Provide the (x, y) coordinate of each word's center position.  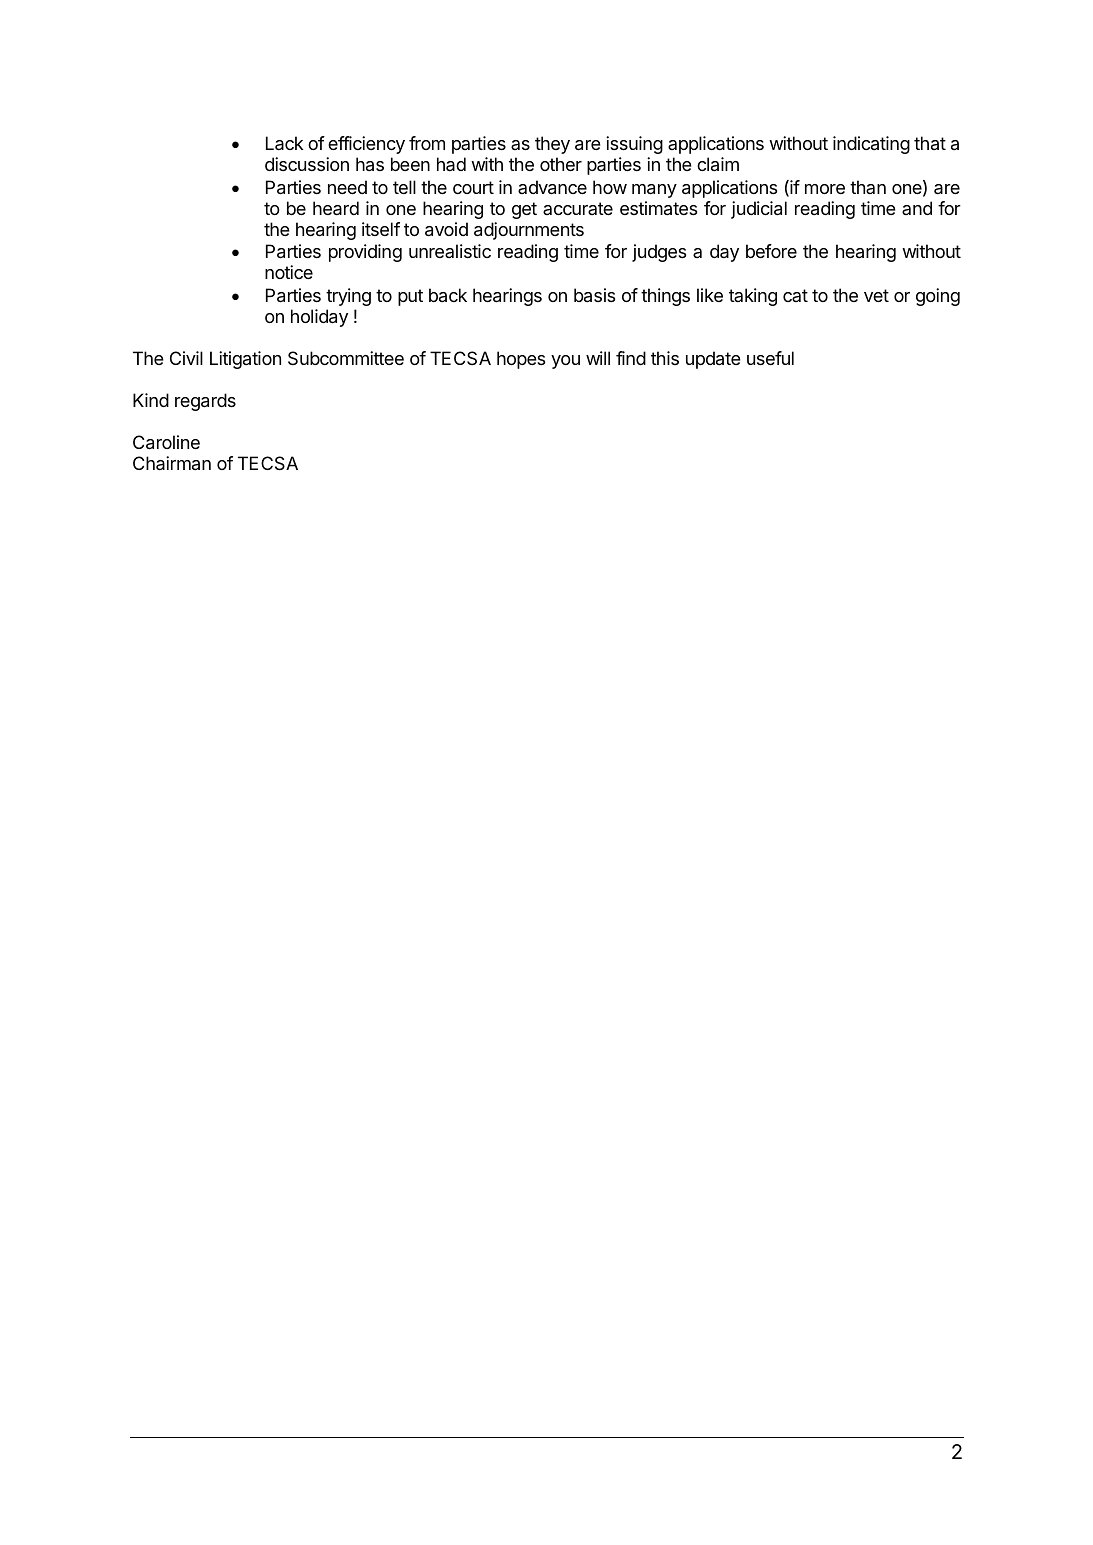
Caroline (166, 442)
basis (594, 295)
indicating (871, 145)
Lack (284, 143)
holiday (319, 318)
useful (770, 358)
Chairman (172, 463)
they (552, 145)
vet (876, 295)
